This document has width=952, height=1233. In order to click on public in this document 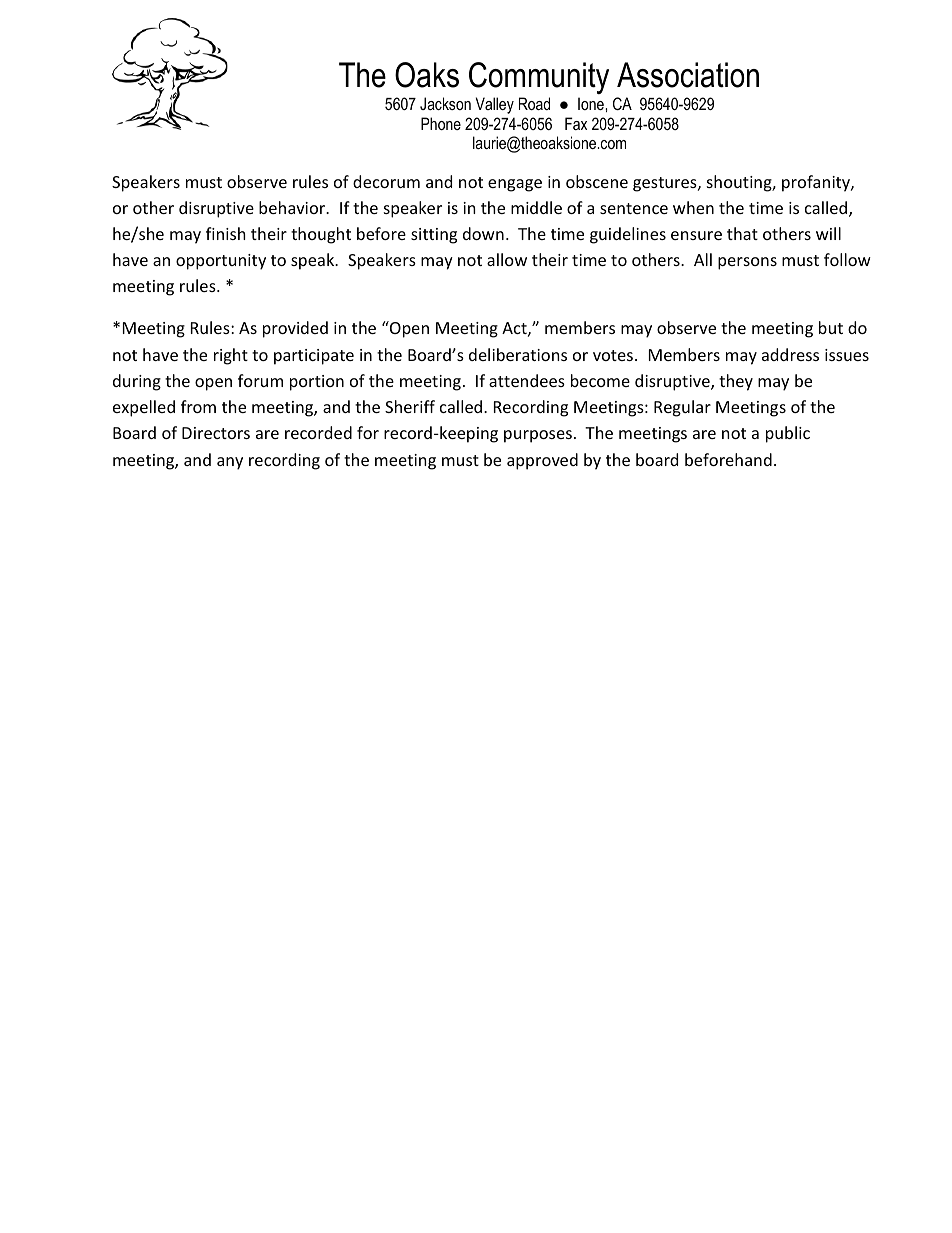, I will do `click(788, 434)`.
